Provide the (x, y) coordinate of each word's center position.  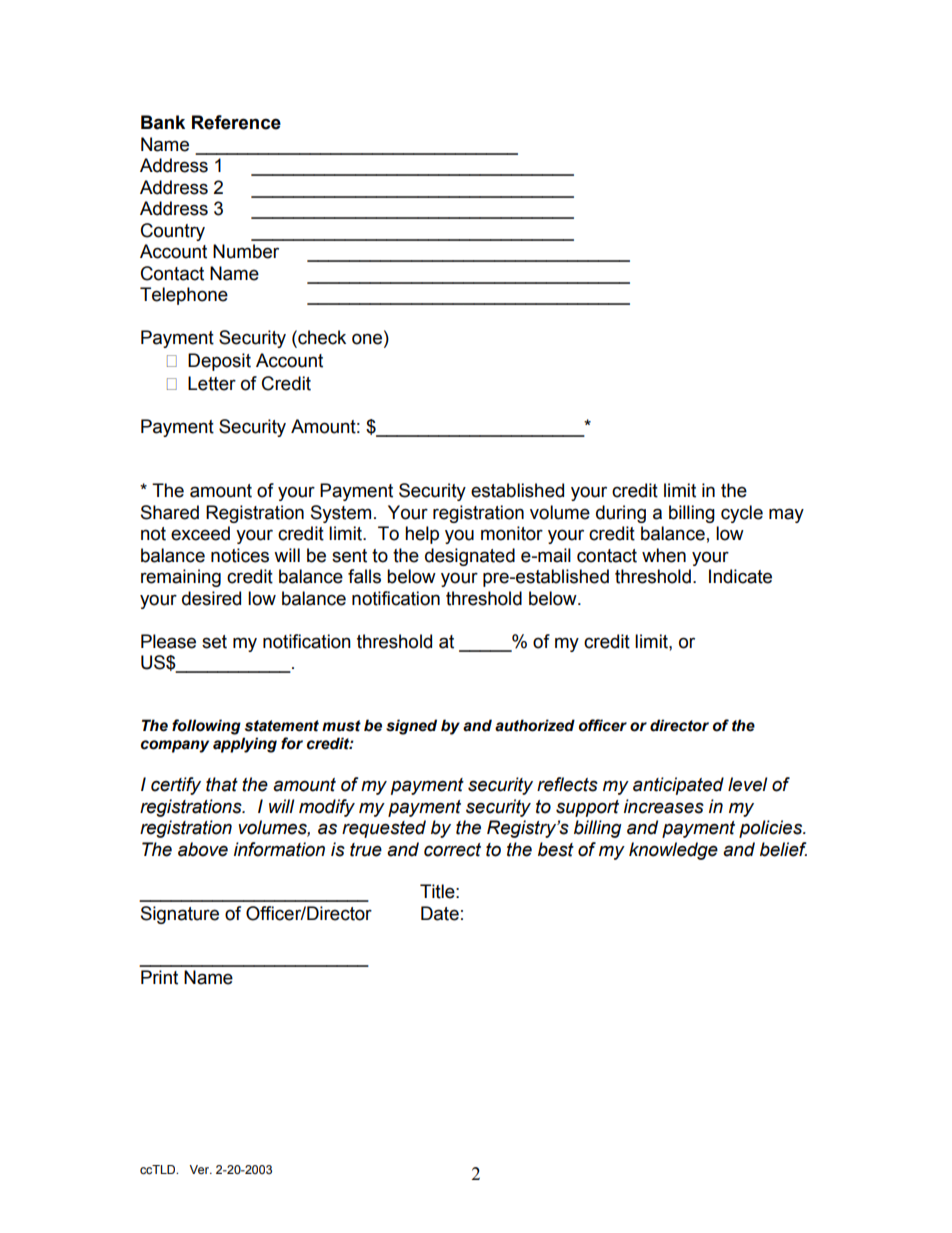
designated (470, 557)
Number (246, 251)
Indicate (740, 576)
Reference (236, 122)
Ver (200, 1169)
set (214, 642)
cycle (742, 514)
